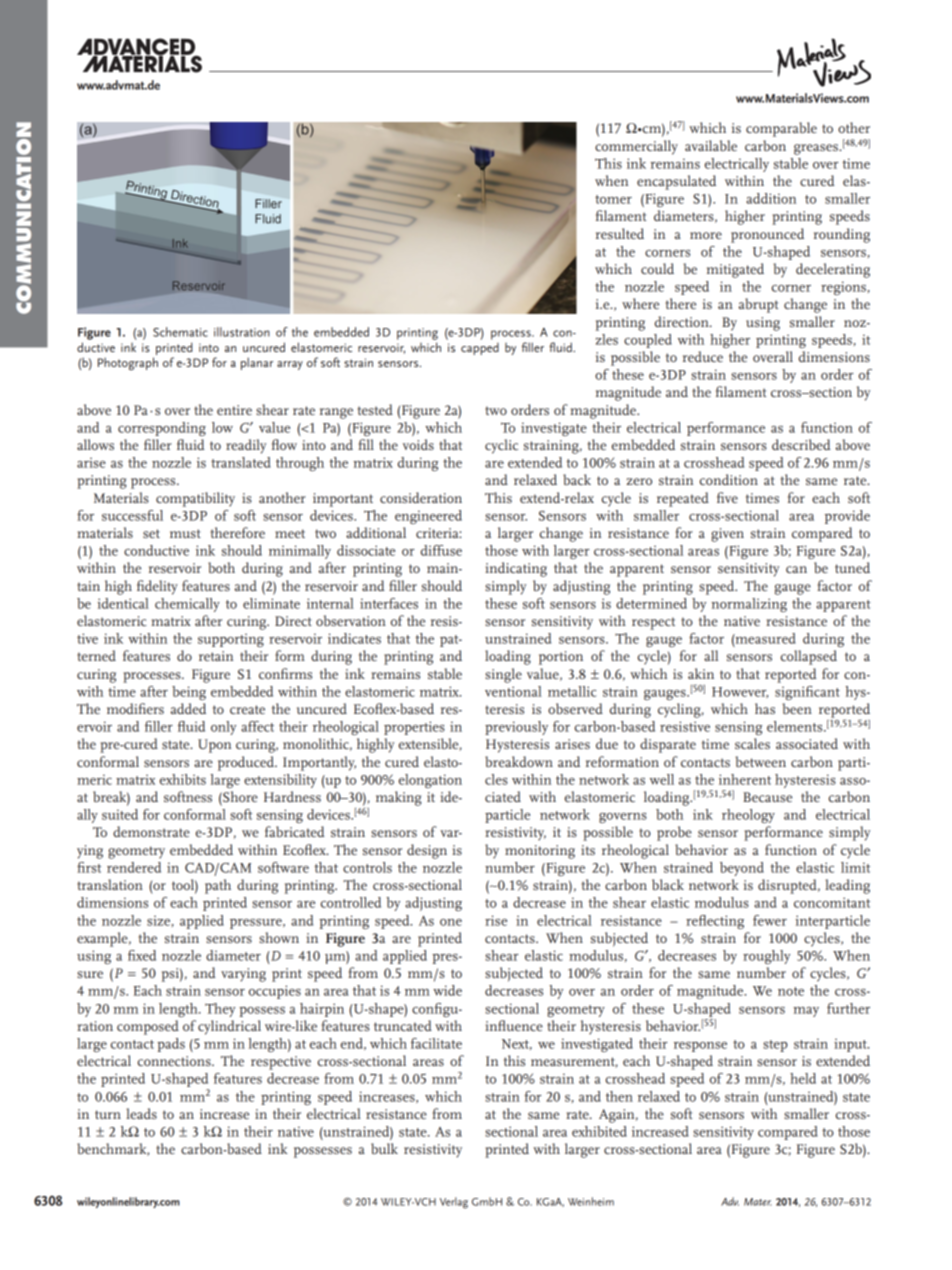 This page has width=952, height=1270. I want to click on condition, so click(729, 479).
